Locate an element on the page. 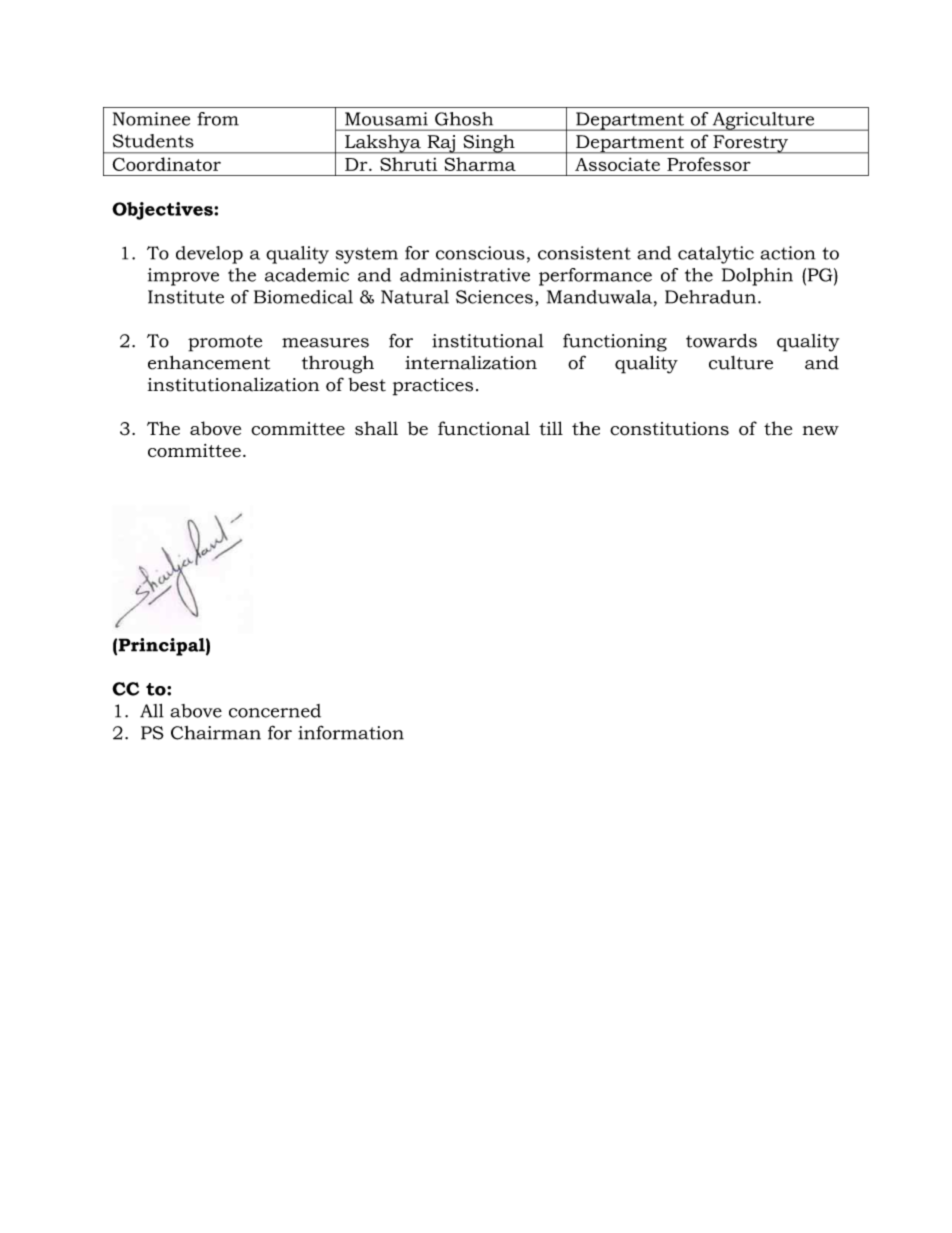 Image resolution: width=952 pixels, height=1233 pixels. new is located at coordinates (821, 431).
